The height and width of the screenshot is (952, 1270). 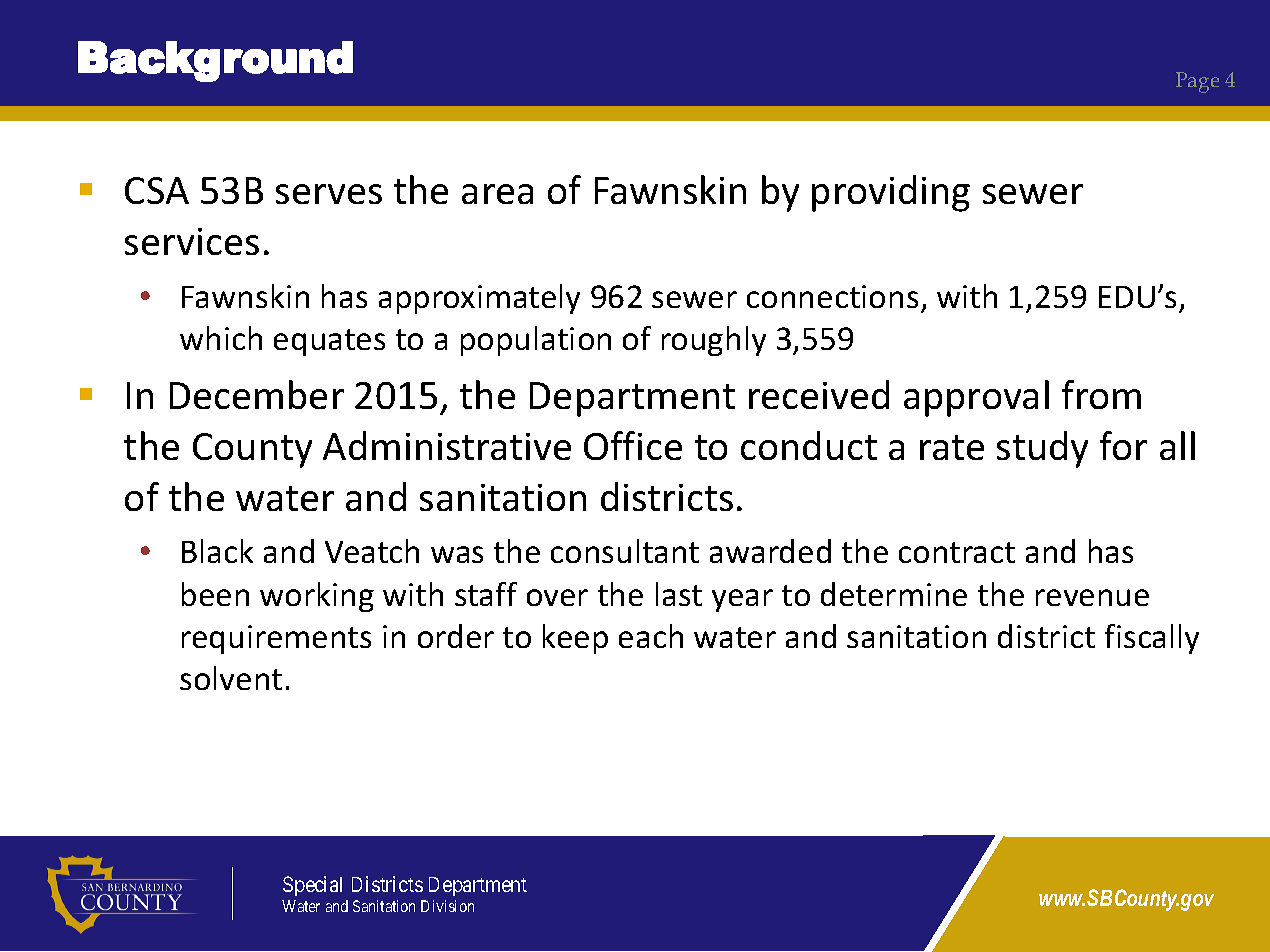 What do you see at coordinates (312, 886) in the screenshot?
I see `Special` at bounding box center [312, 886].
